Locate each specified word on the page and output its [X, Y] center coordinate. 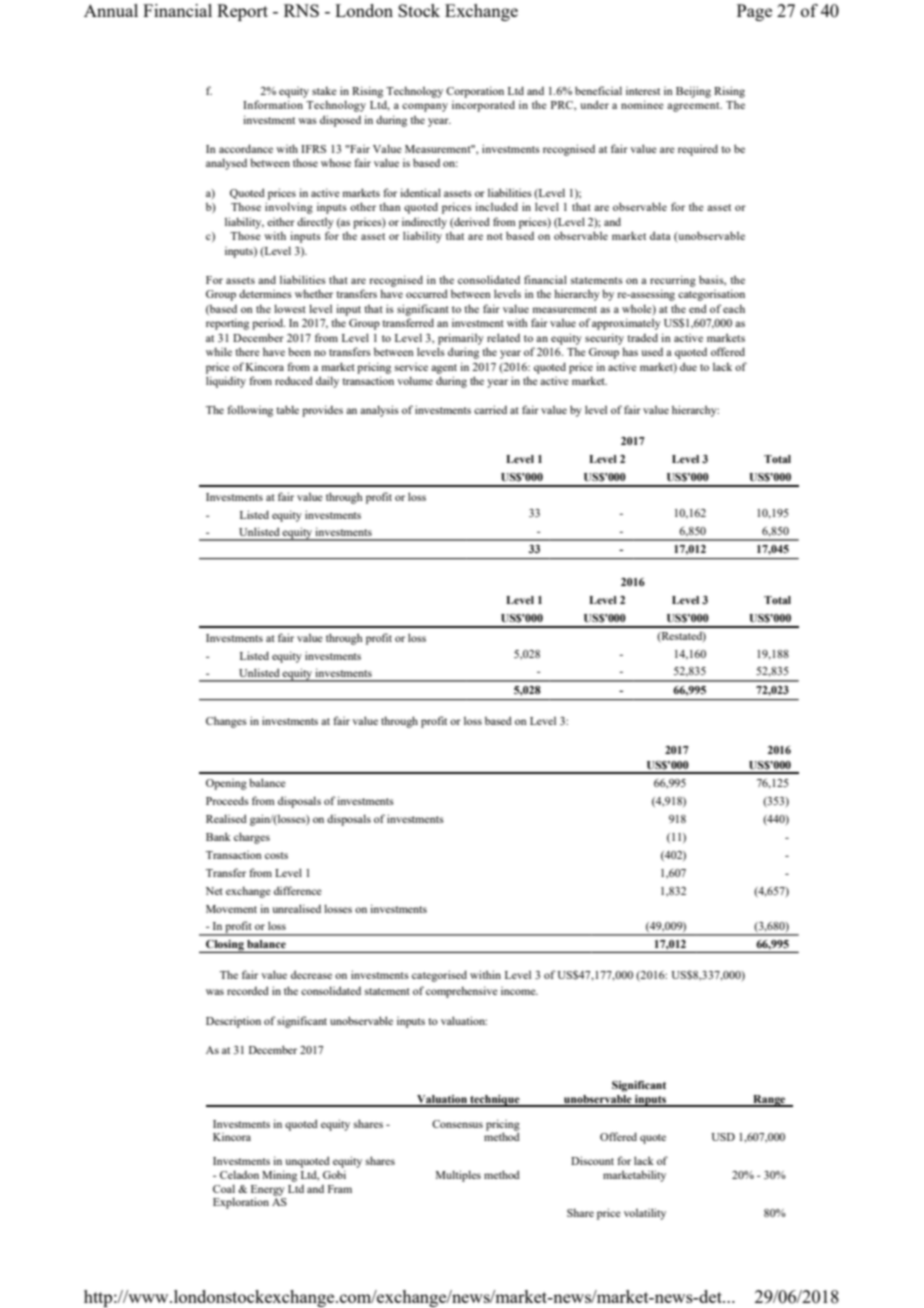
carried [490, 409]
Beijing [693, 92]
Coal [224, 1188]
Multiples [458, 1176]
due [688, 366]
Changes [226, 722]
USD [723, 1137]
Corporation [475, 92]
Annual [111, 10]
